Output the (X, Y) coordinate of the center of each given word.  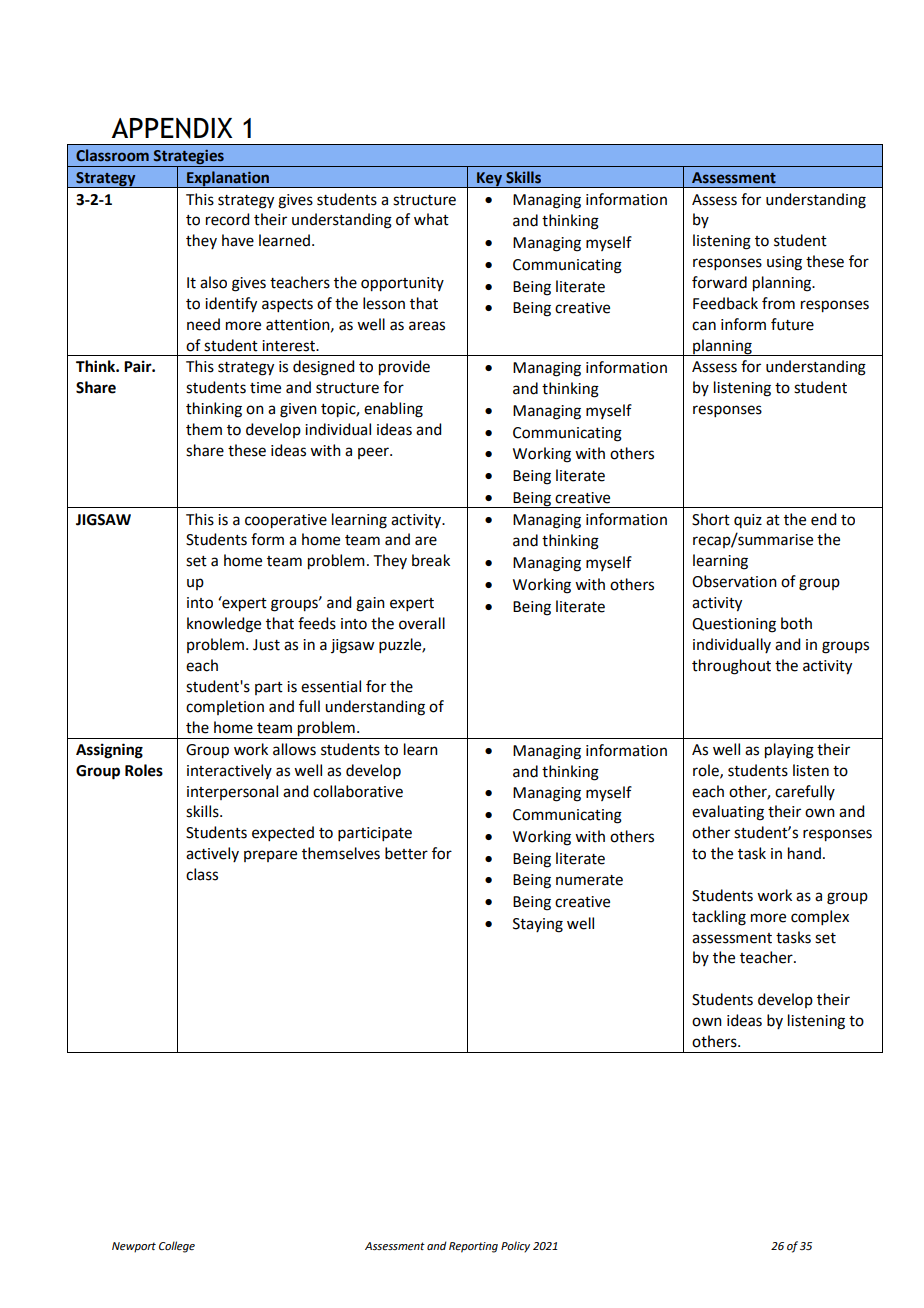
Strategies (189, 158)
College (177, 1247)
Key (489, 180)
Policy (515, 1247)
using (784, 263)
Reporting (473, 1247)
